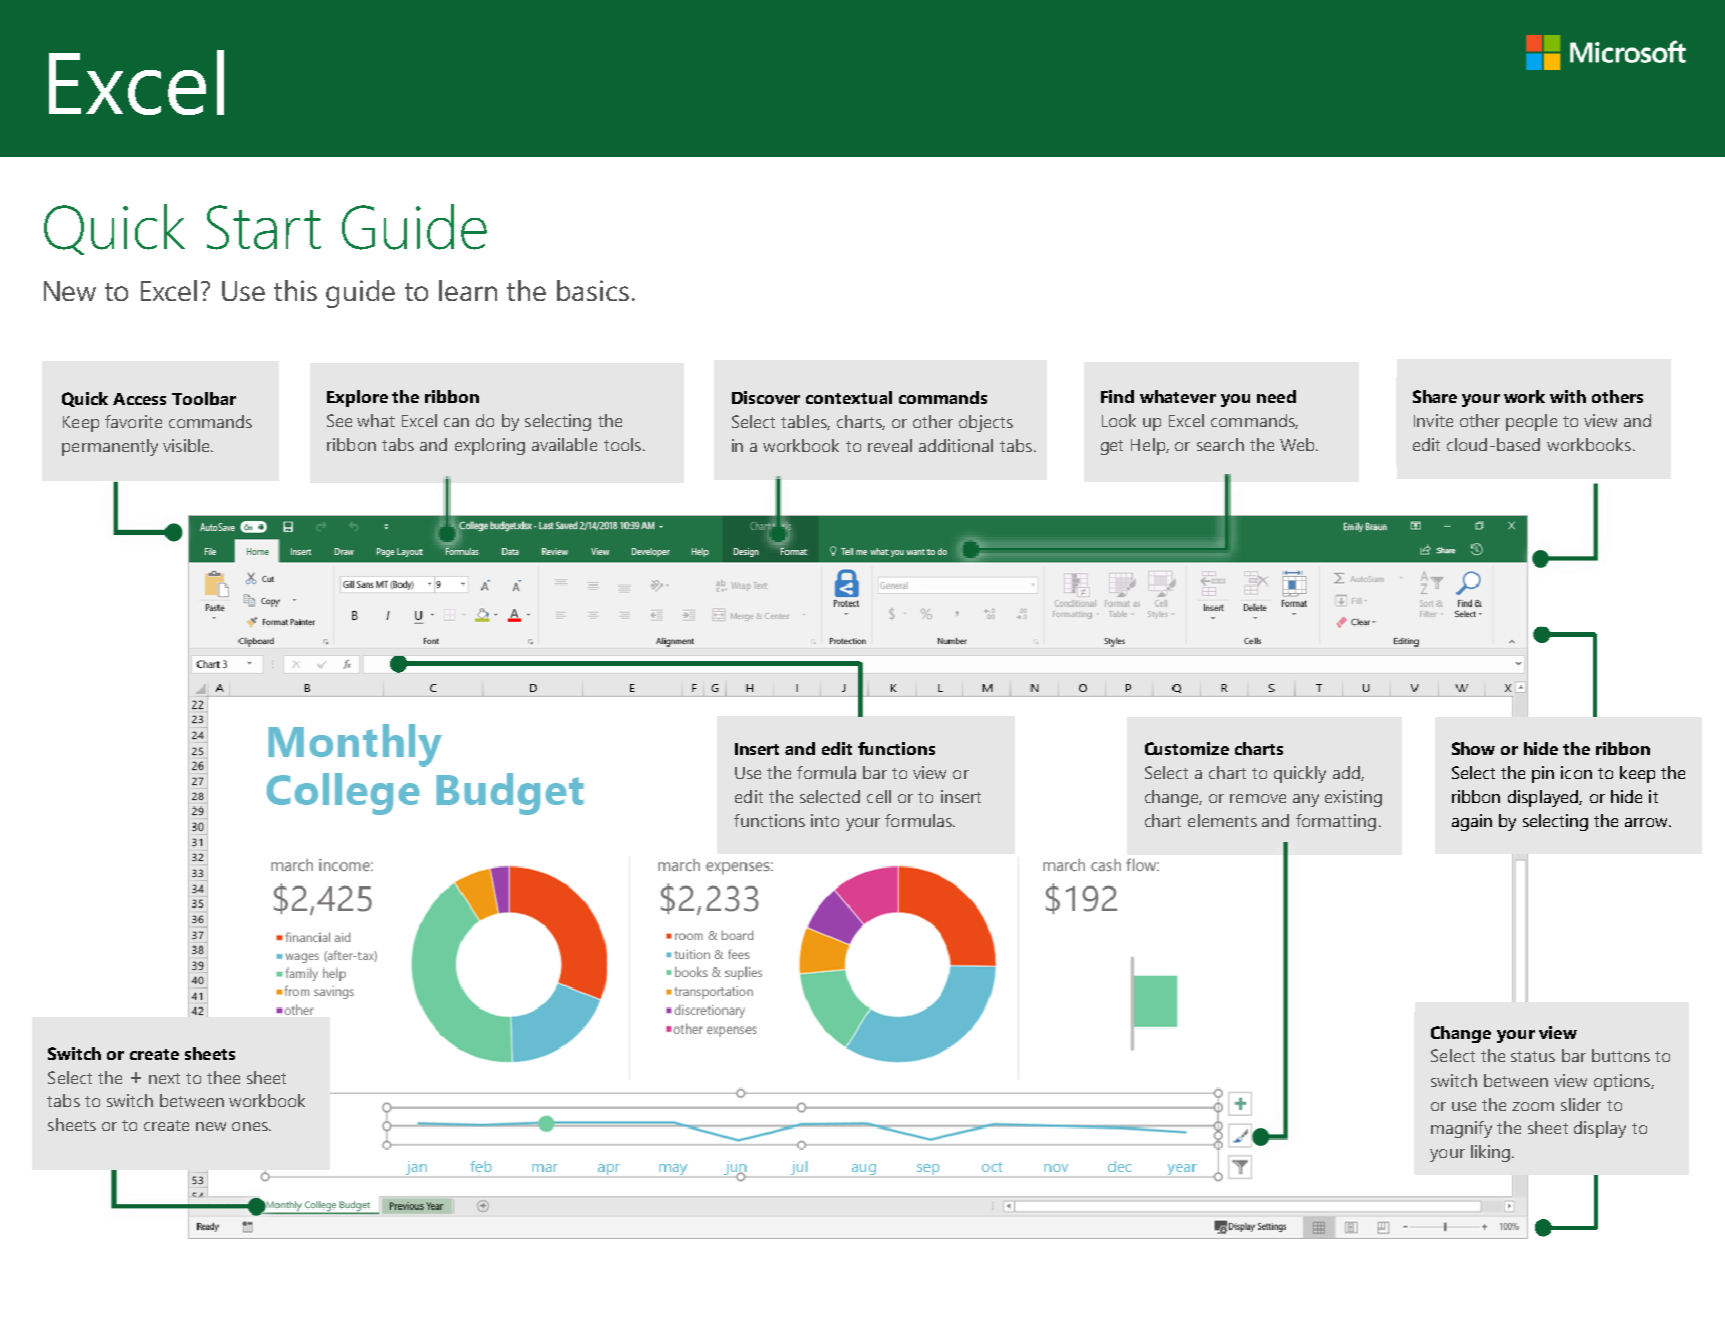 The width and height of the image is (1725, 1333). Describe the element at coordinates (1461, 1129) in the image. I see `magnify` at that location.
